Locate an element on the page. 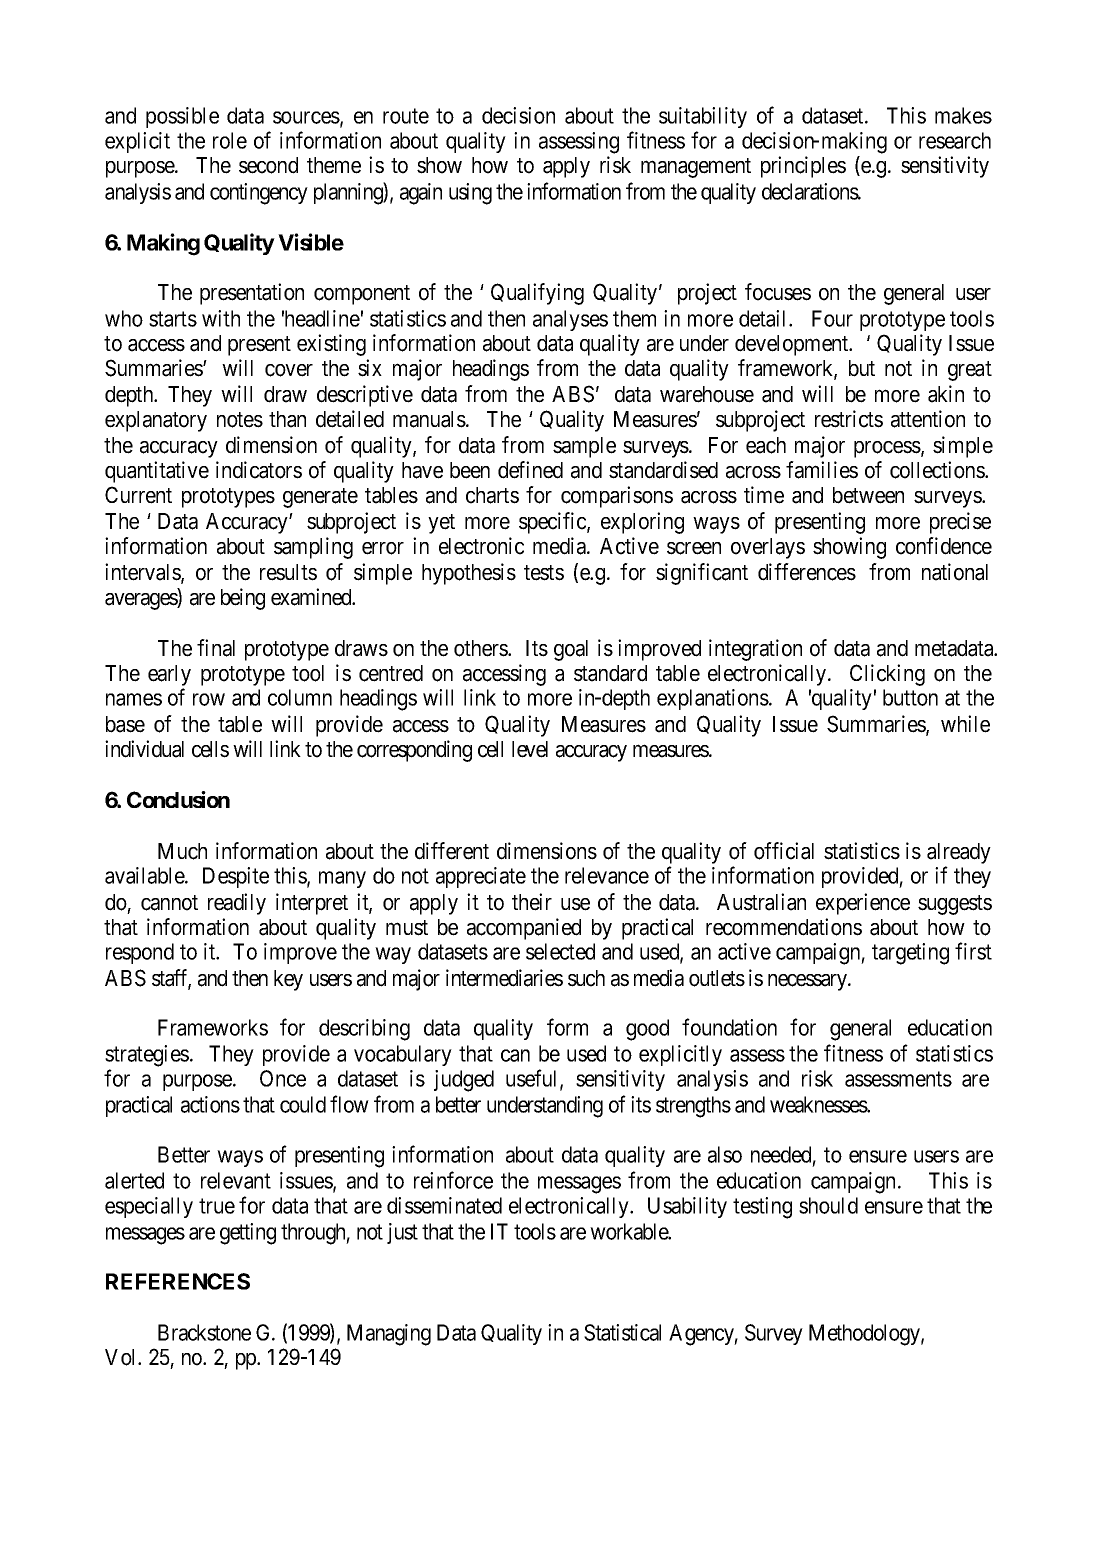 The height and width of the image is (1549, 1097). tests is located at coordinates (544, 573).
